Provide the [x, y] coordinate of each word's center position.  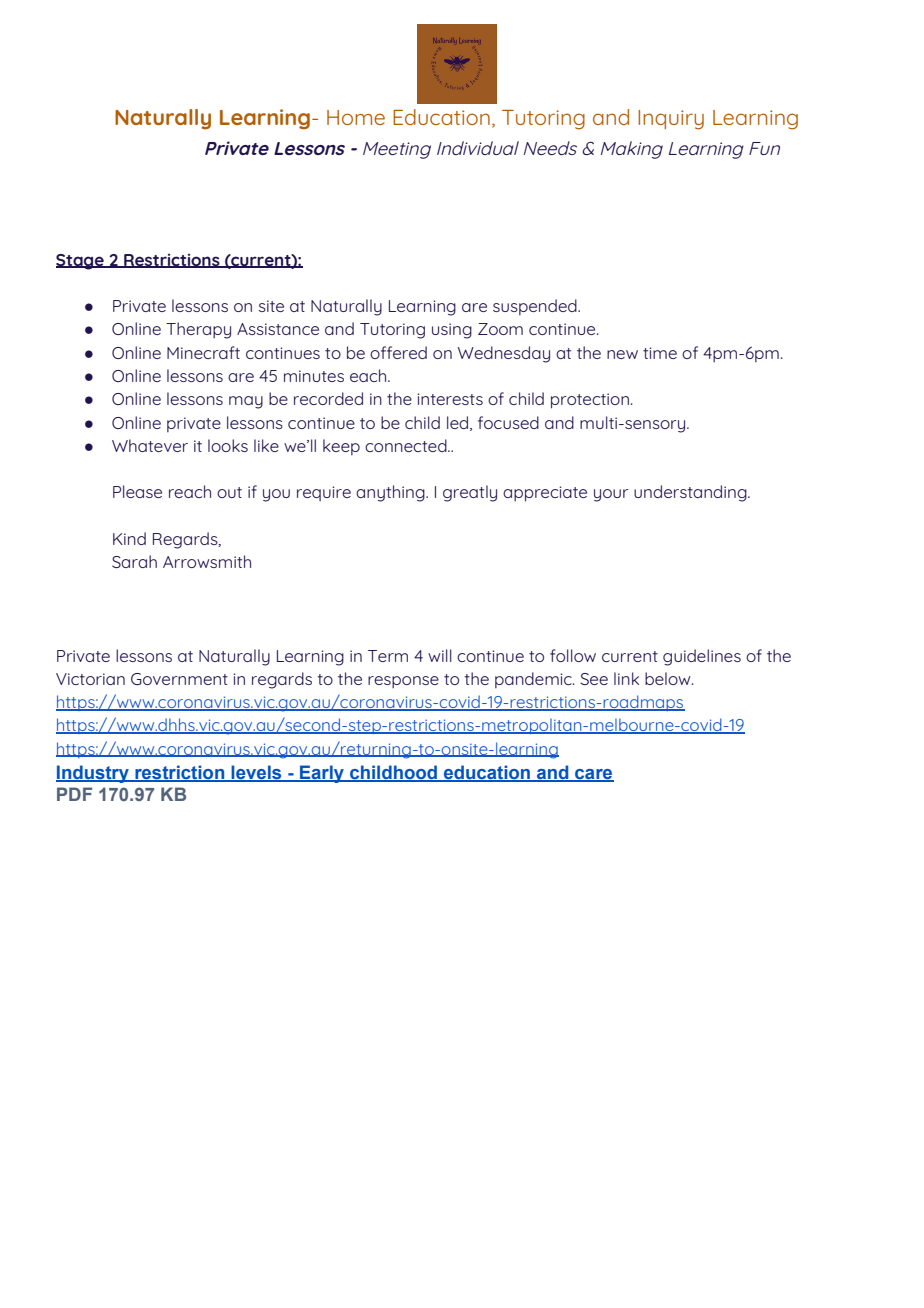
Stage [81, 262]
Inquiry [671, 120]
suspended [536, 307]
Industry [93, 774]
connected [407, 445]
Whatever [150, 445]
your [611, 495]
